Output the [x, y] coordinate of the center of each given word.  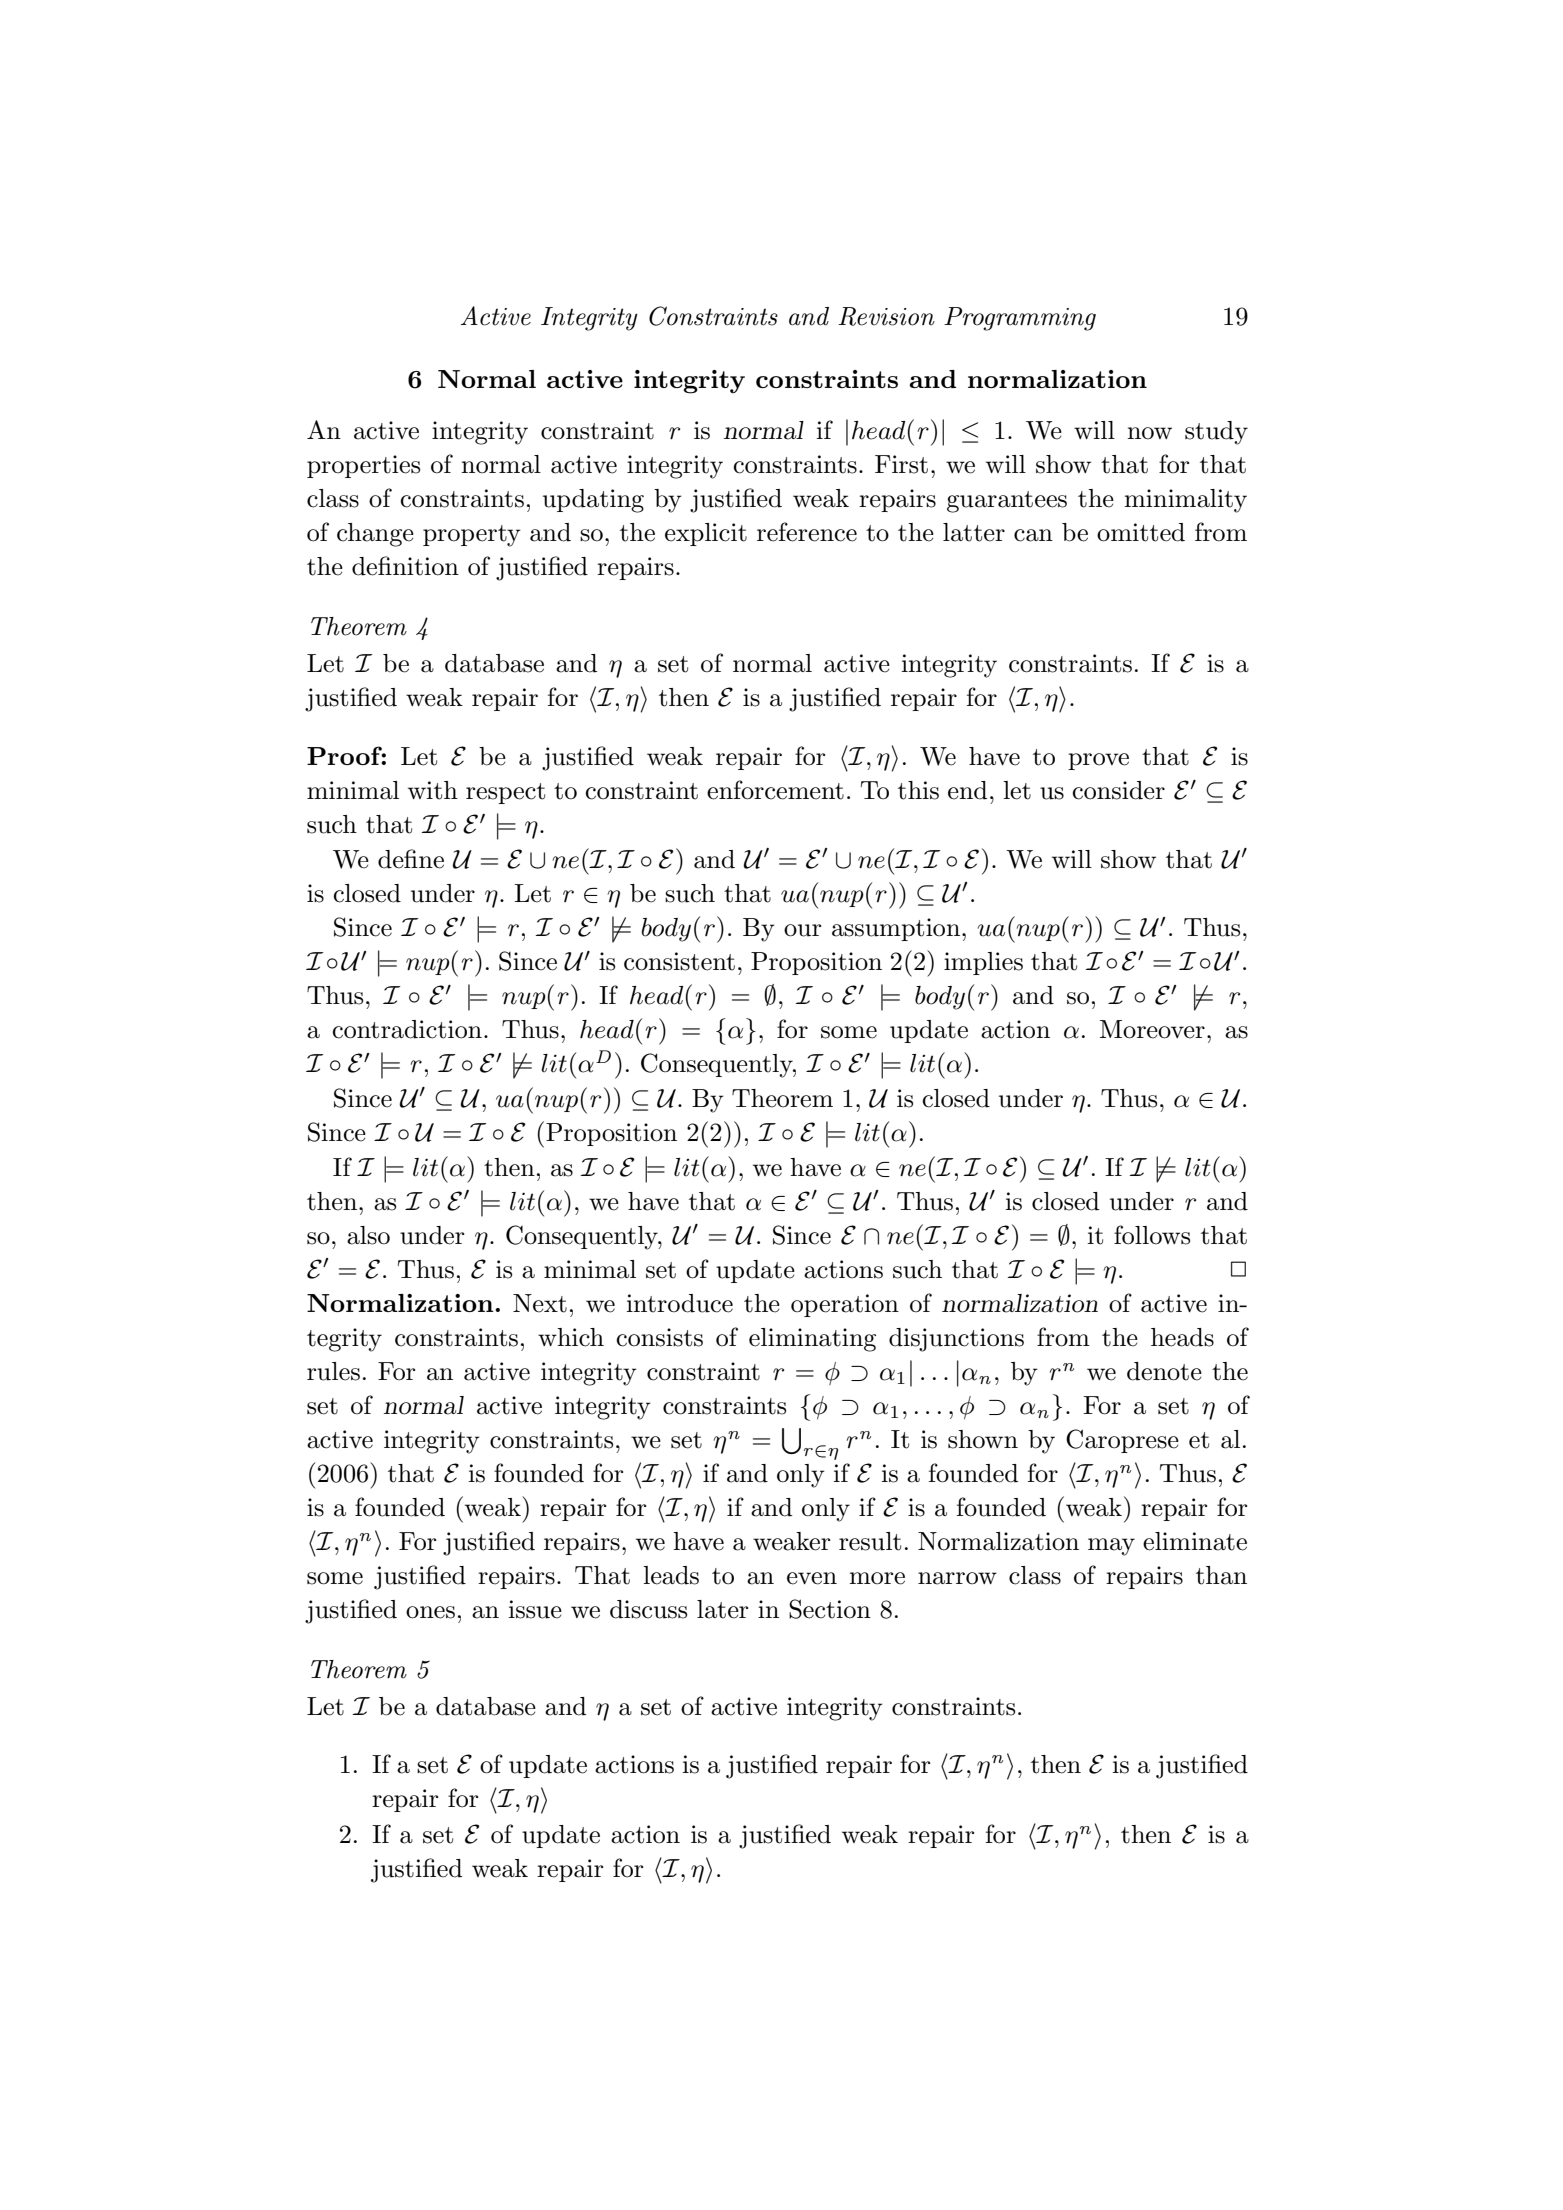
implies [983, 963]
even [812, 1578]
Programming [1020, 319]
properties [363, 466]
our [802, 930]
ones [430, 1612]
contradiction [407, 1029]
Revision [886, 316]
